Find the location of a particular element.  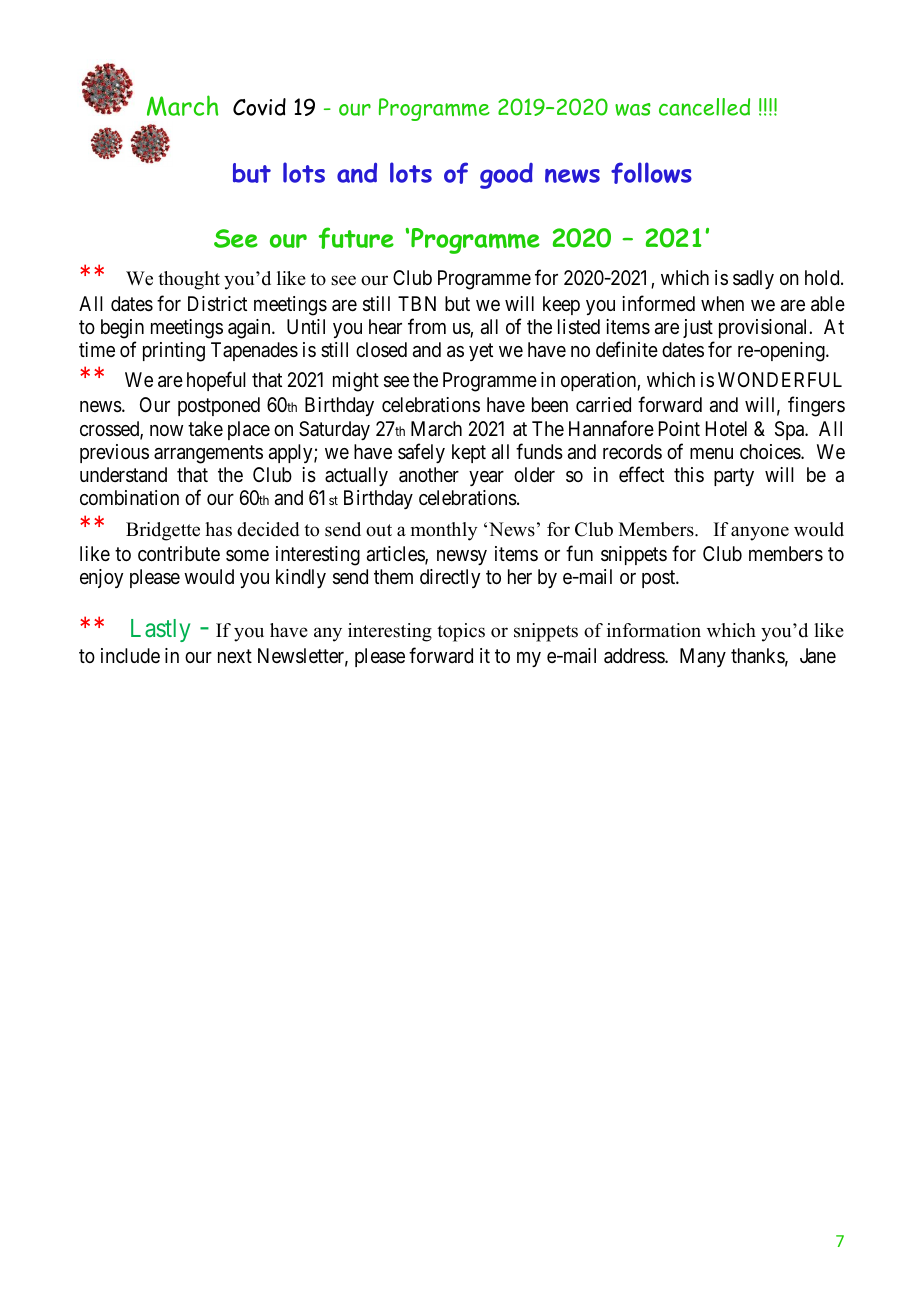

from is located at coordinates (427, 326).
